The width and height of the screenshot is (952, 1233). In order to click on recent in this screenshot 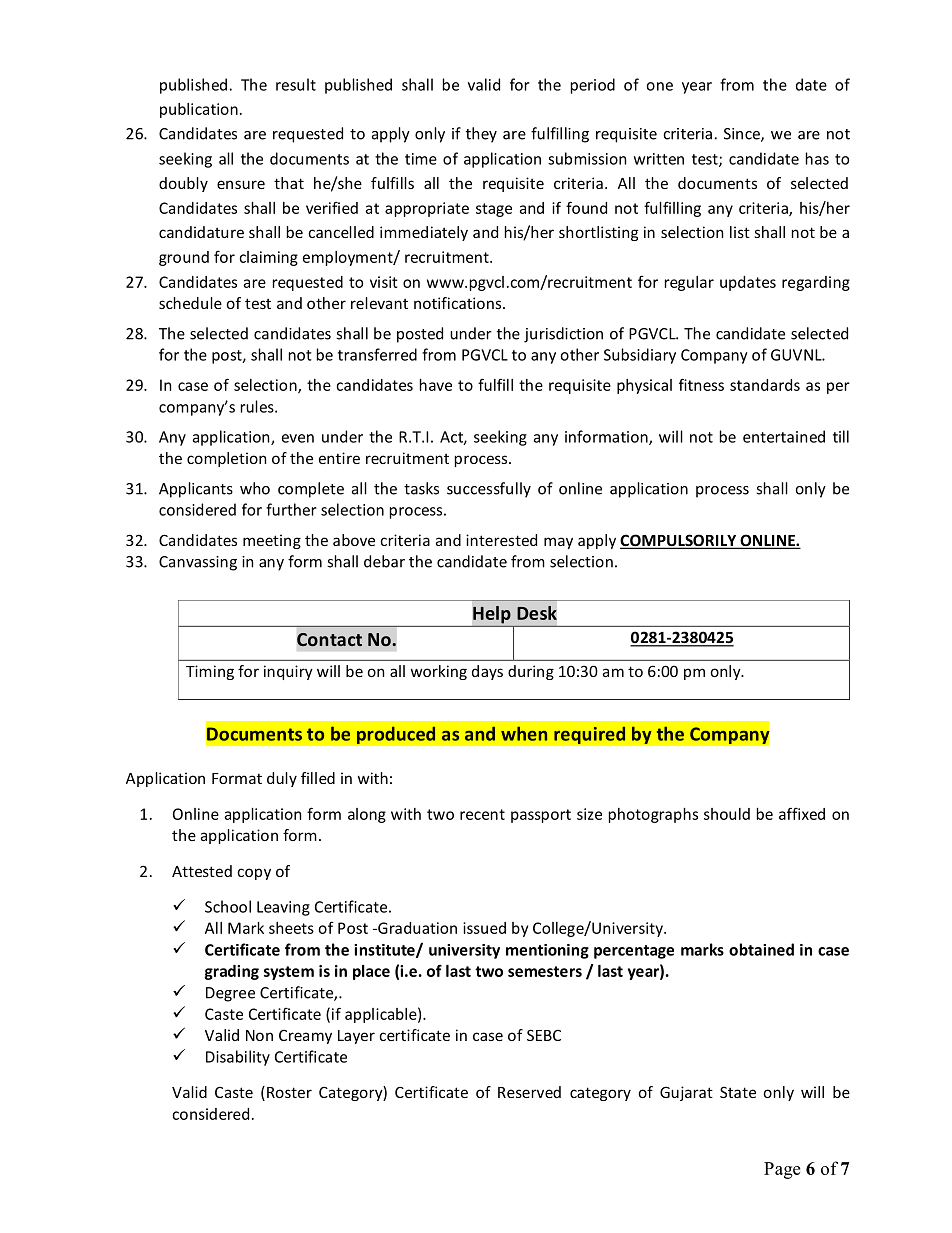, I will do `click(482, 814)`.
